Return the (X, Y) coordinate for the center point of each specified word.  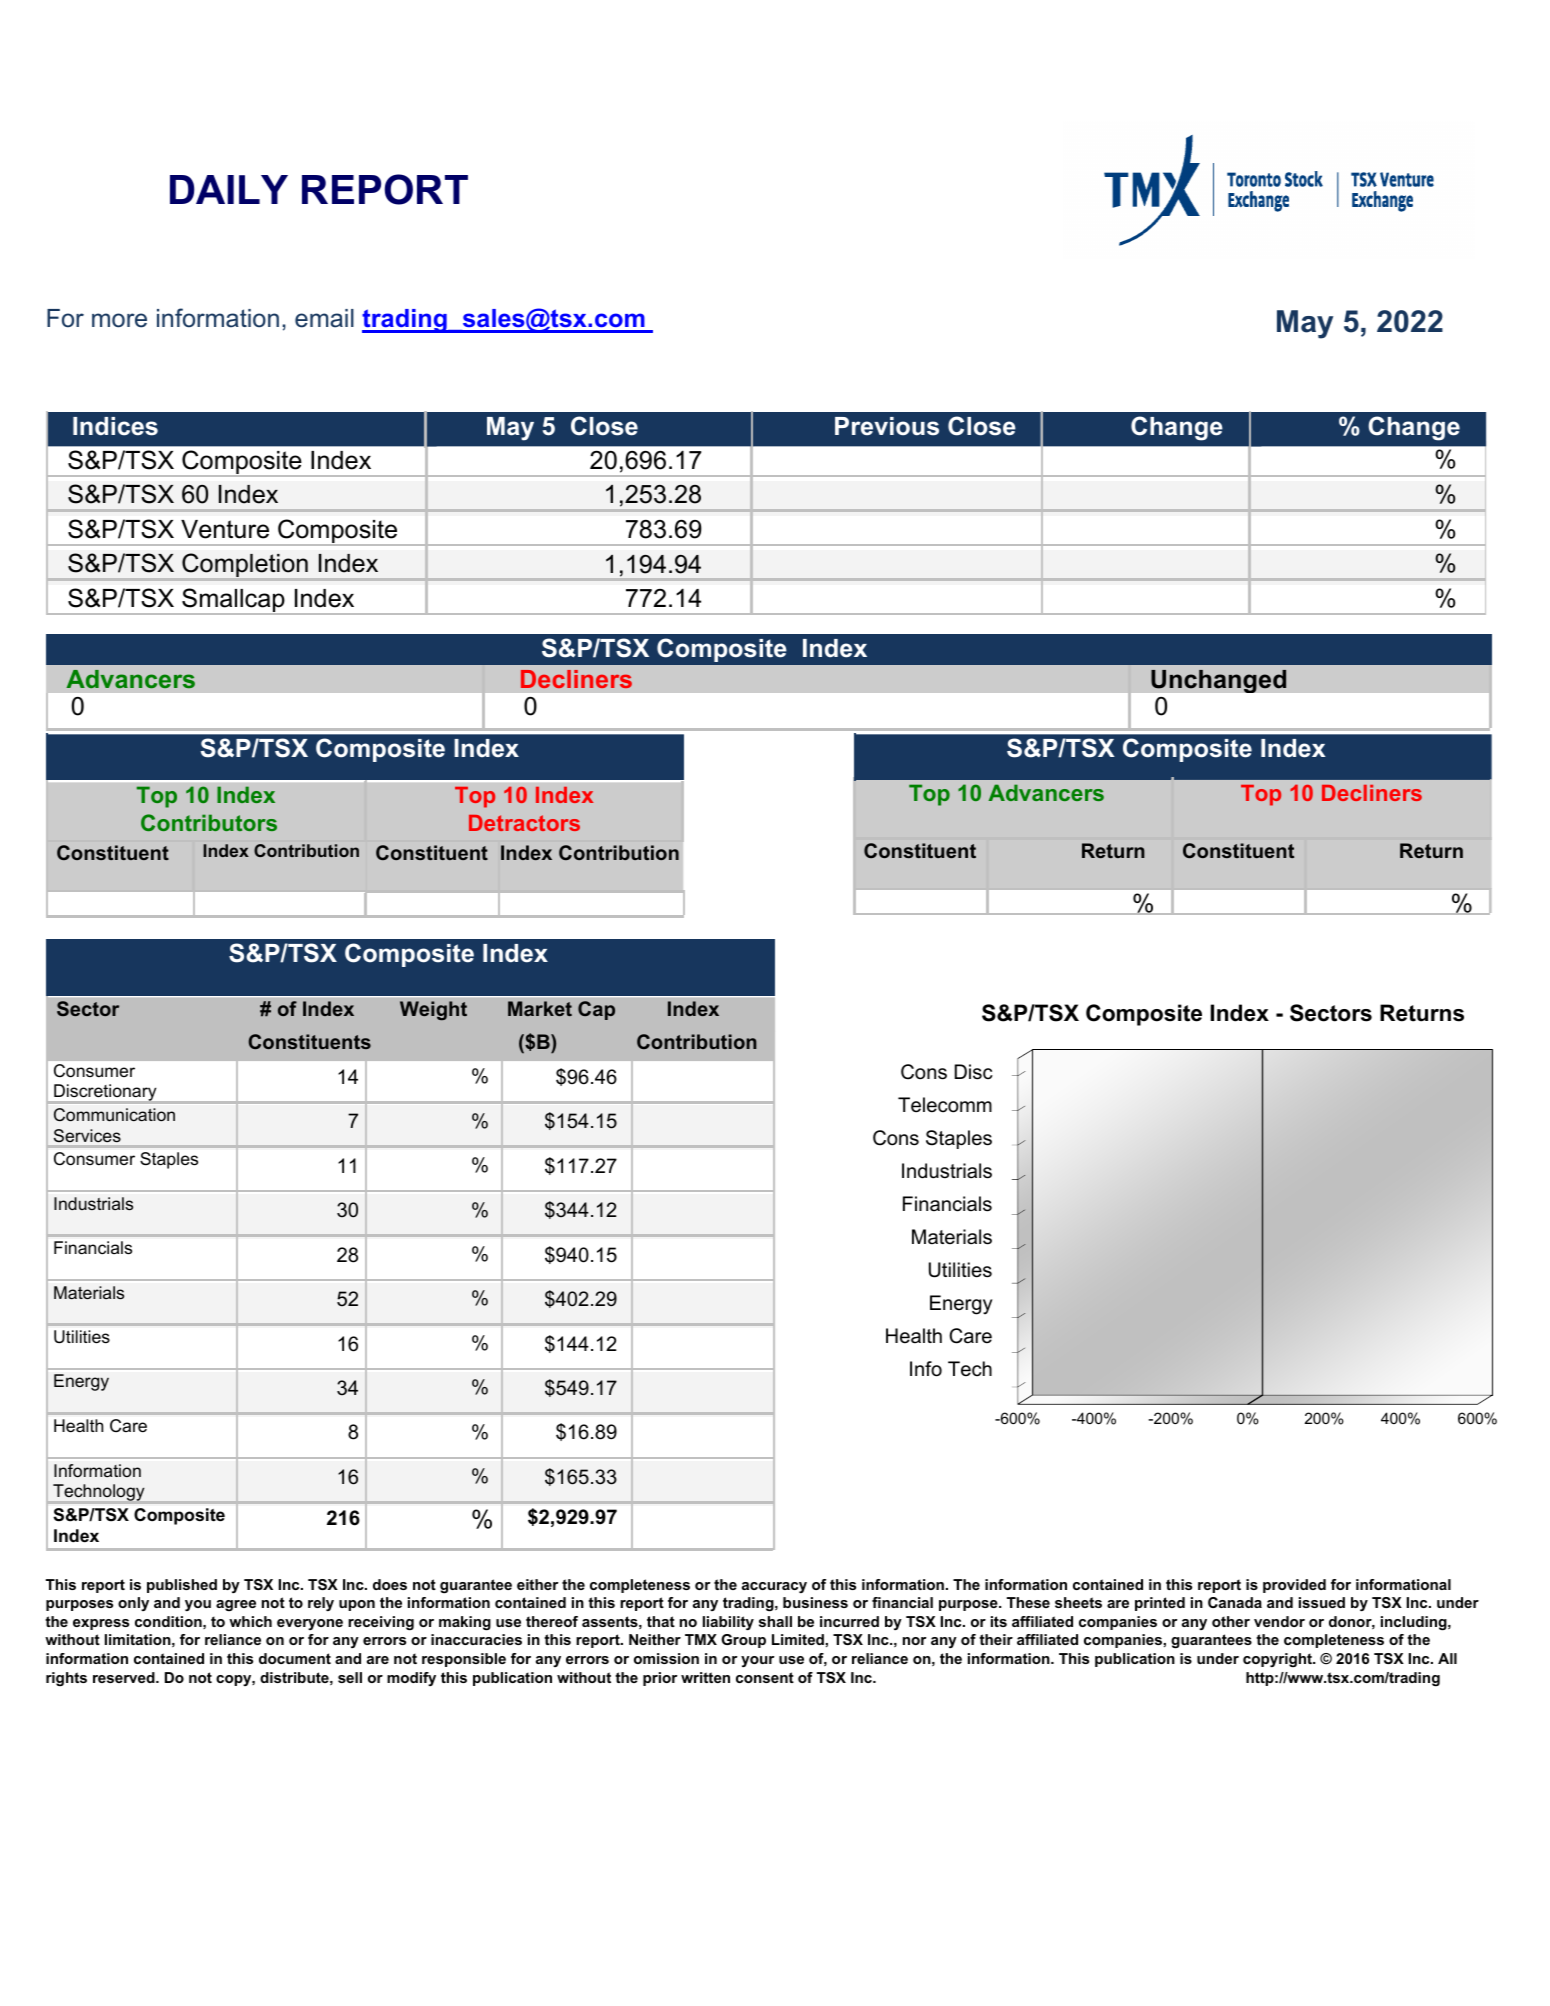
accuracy (774, 1587)
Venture (225, 529)
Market (540, 1008)
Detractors (524, 823)
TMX (701, 1639)
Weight (433, 1011)
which (250, 1621)
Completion (245, 566)
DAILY (229, 189)
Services (87, 1135)
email (324, 318)
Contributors (209, 822)
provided (1294, 1586)
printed (1160, 1604)
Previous (887, 426)
